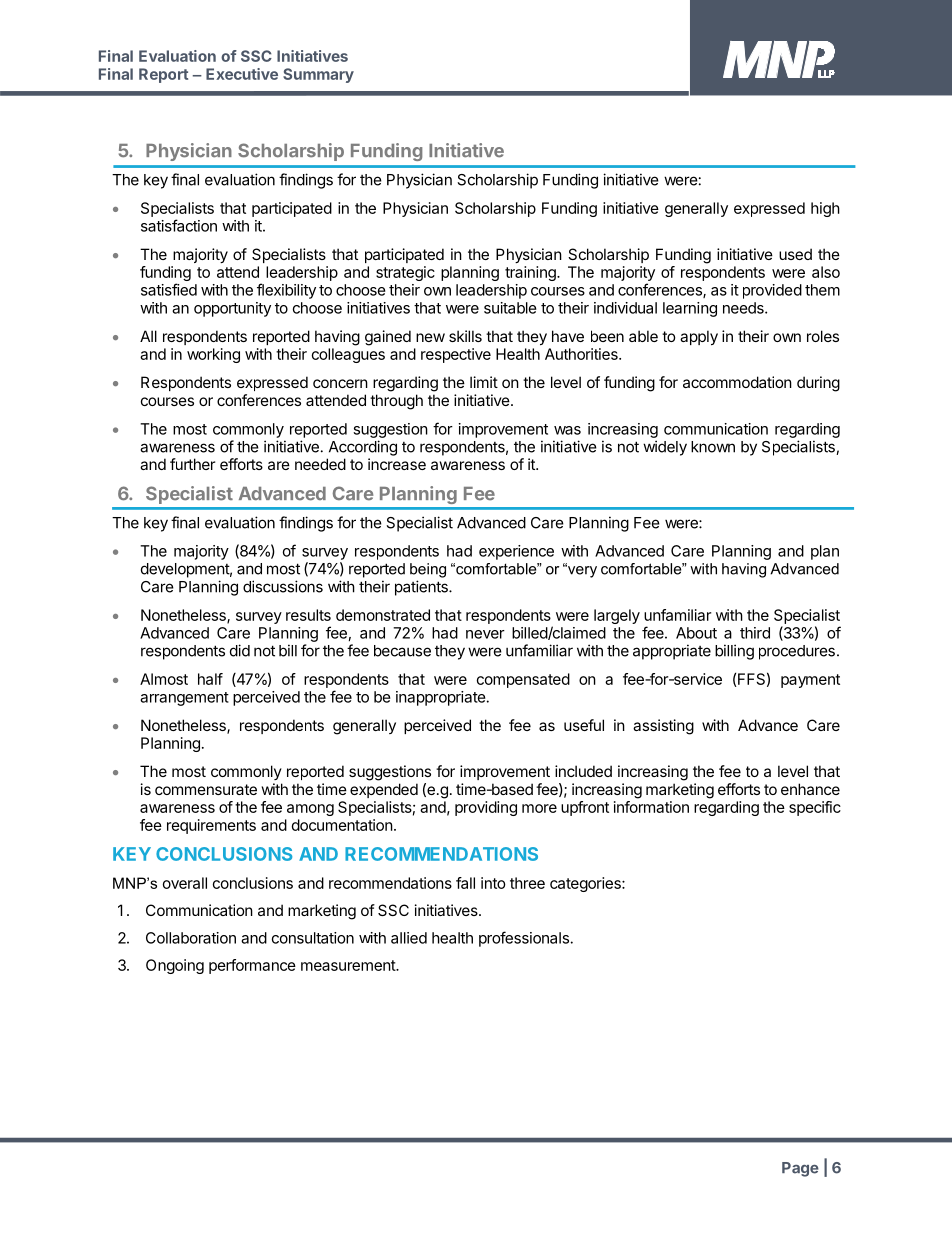 The height and width of the document is (1233, 952). Describe the element at coordinates (252, 966) in the document. I see `performance` at that location.
